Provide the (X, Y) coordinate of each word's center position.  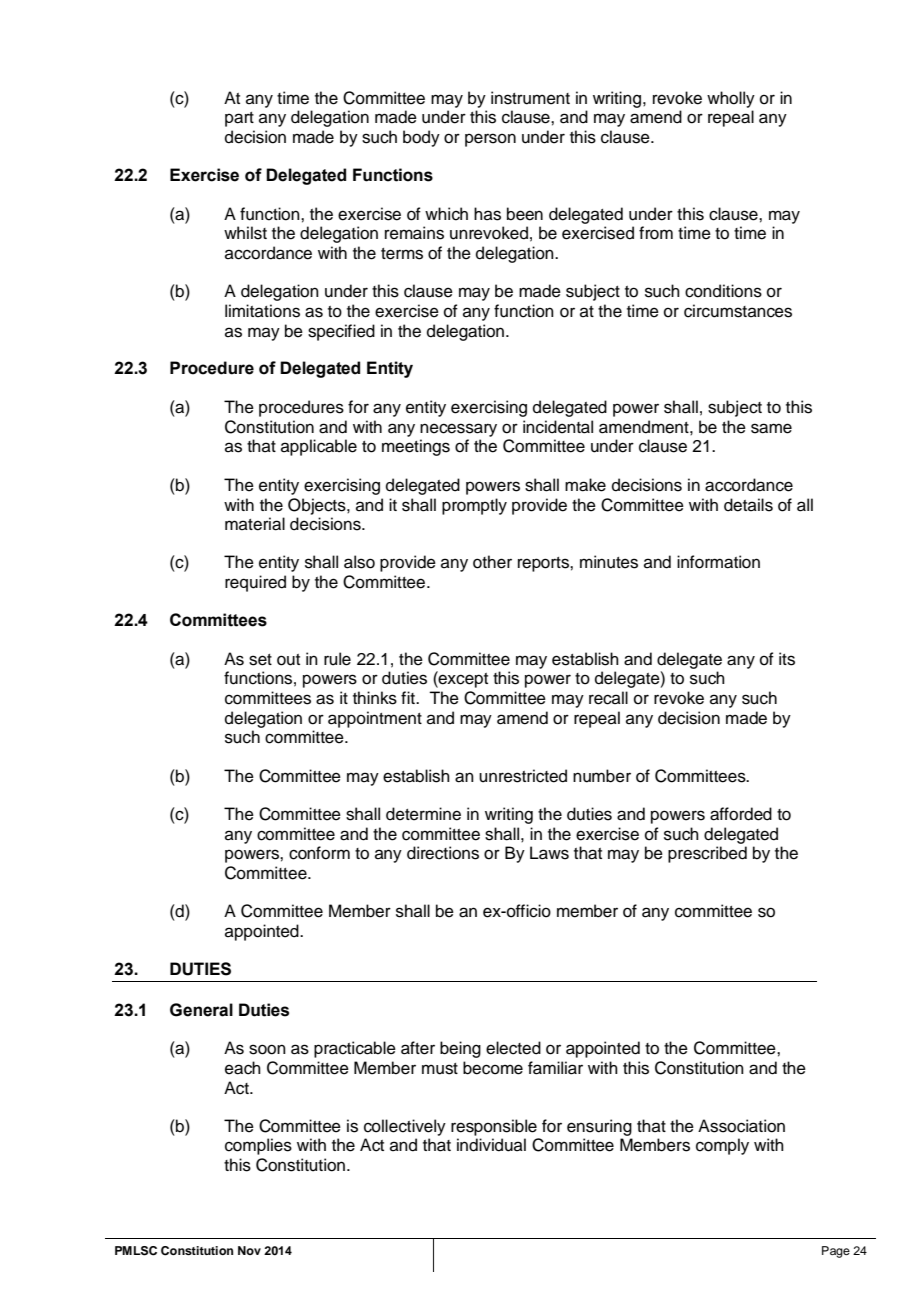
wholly (731, 99)
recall (608, 698)
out (288, 660)
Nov (249, 1250)
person (490, 140)
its (787, 659)
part (239, 119)
